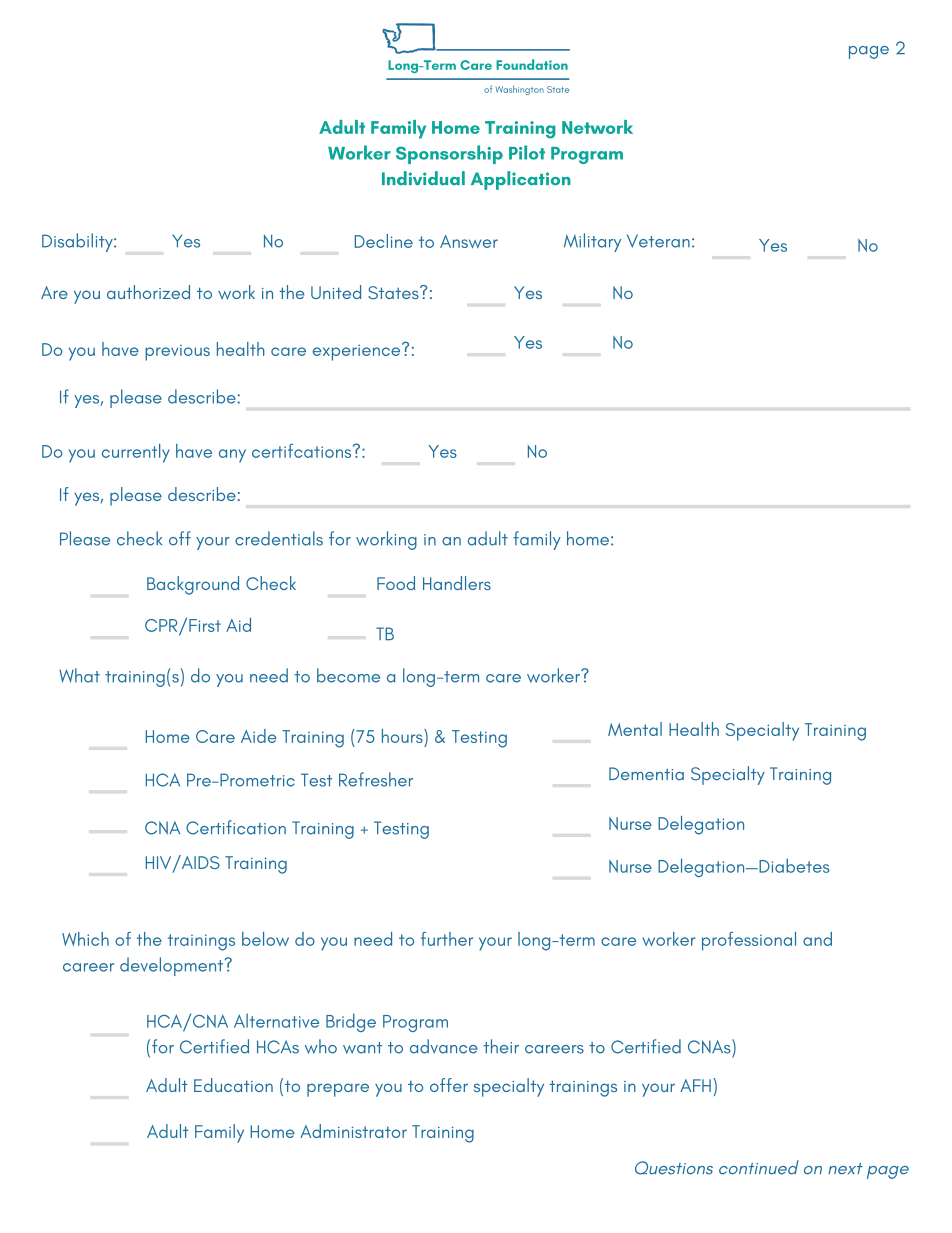 This page has height=1233, width=952. What do you see at coordinates (449, 1085) in the page?
I see `offer` at bounding box center [449, 1085].
